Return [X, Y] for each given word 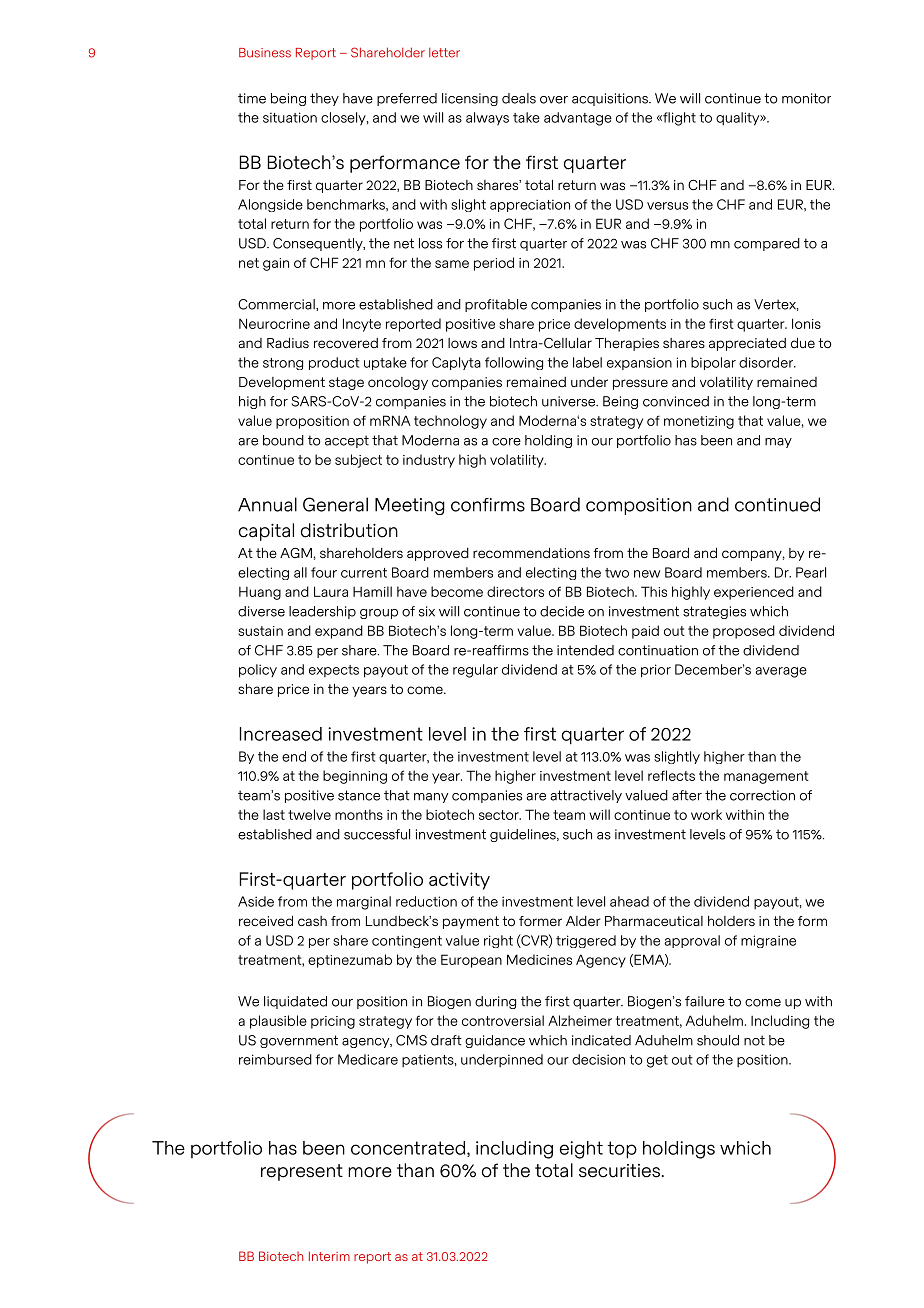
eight [581, 1150]
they [324, 99]
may [778, 443]
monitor [806, 98]
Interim [329, 1256]
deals [519, 98]
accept [347, 441]
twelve [309, 814]
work [706, 814]
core [506, 442]
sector [500, 815]
